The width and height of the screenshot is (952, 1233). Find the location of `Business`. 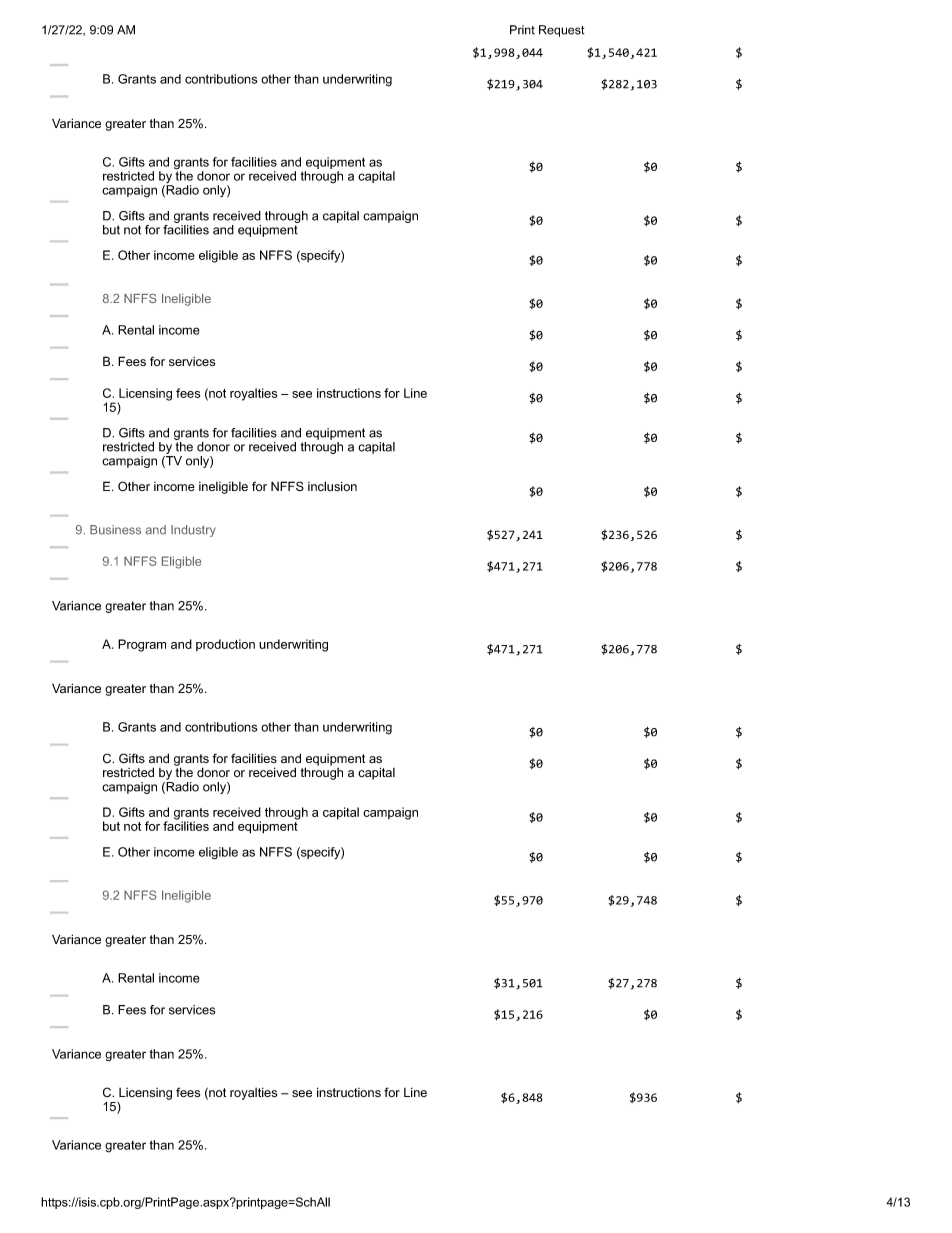

Business is located at coordinates (115, 530).
